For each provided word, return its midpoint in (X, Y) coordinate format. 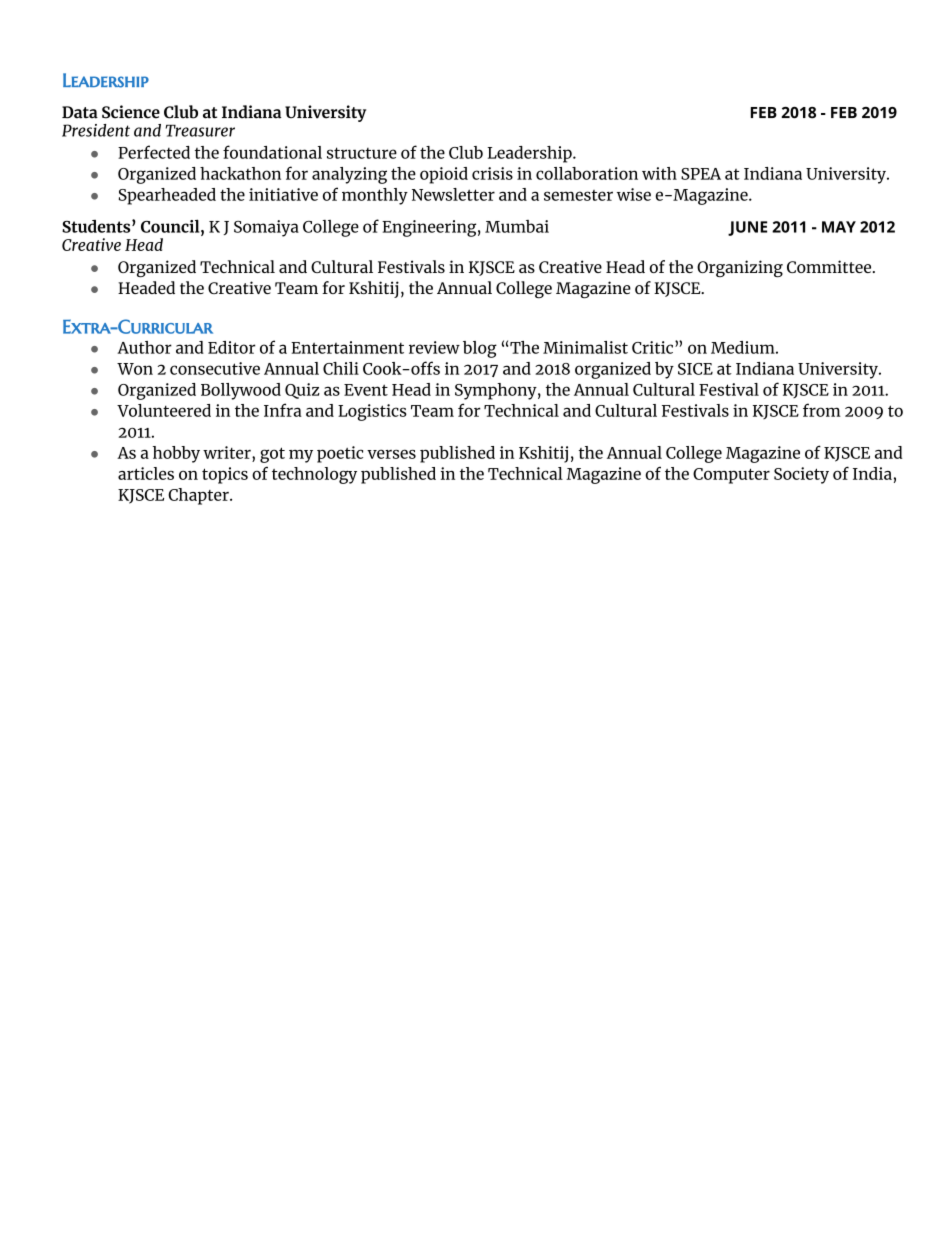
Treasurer (200, 131)
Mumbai (517, 226)
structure (362, 153)
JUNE (747, 228)
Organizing (740, 268)
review (434, 347)
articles (146, 473)
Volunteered (164, 410)
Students (97, 226)
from (822, 410)
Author (144, 347)
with (659, 173)
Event (366, 390)
